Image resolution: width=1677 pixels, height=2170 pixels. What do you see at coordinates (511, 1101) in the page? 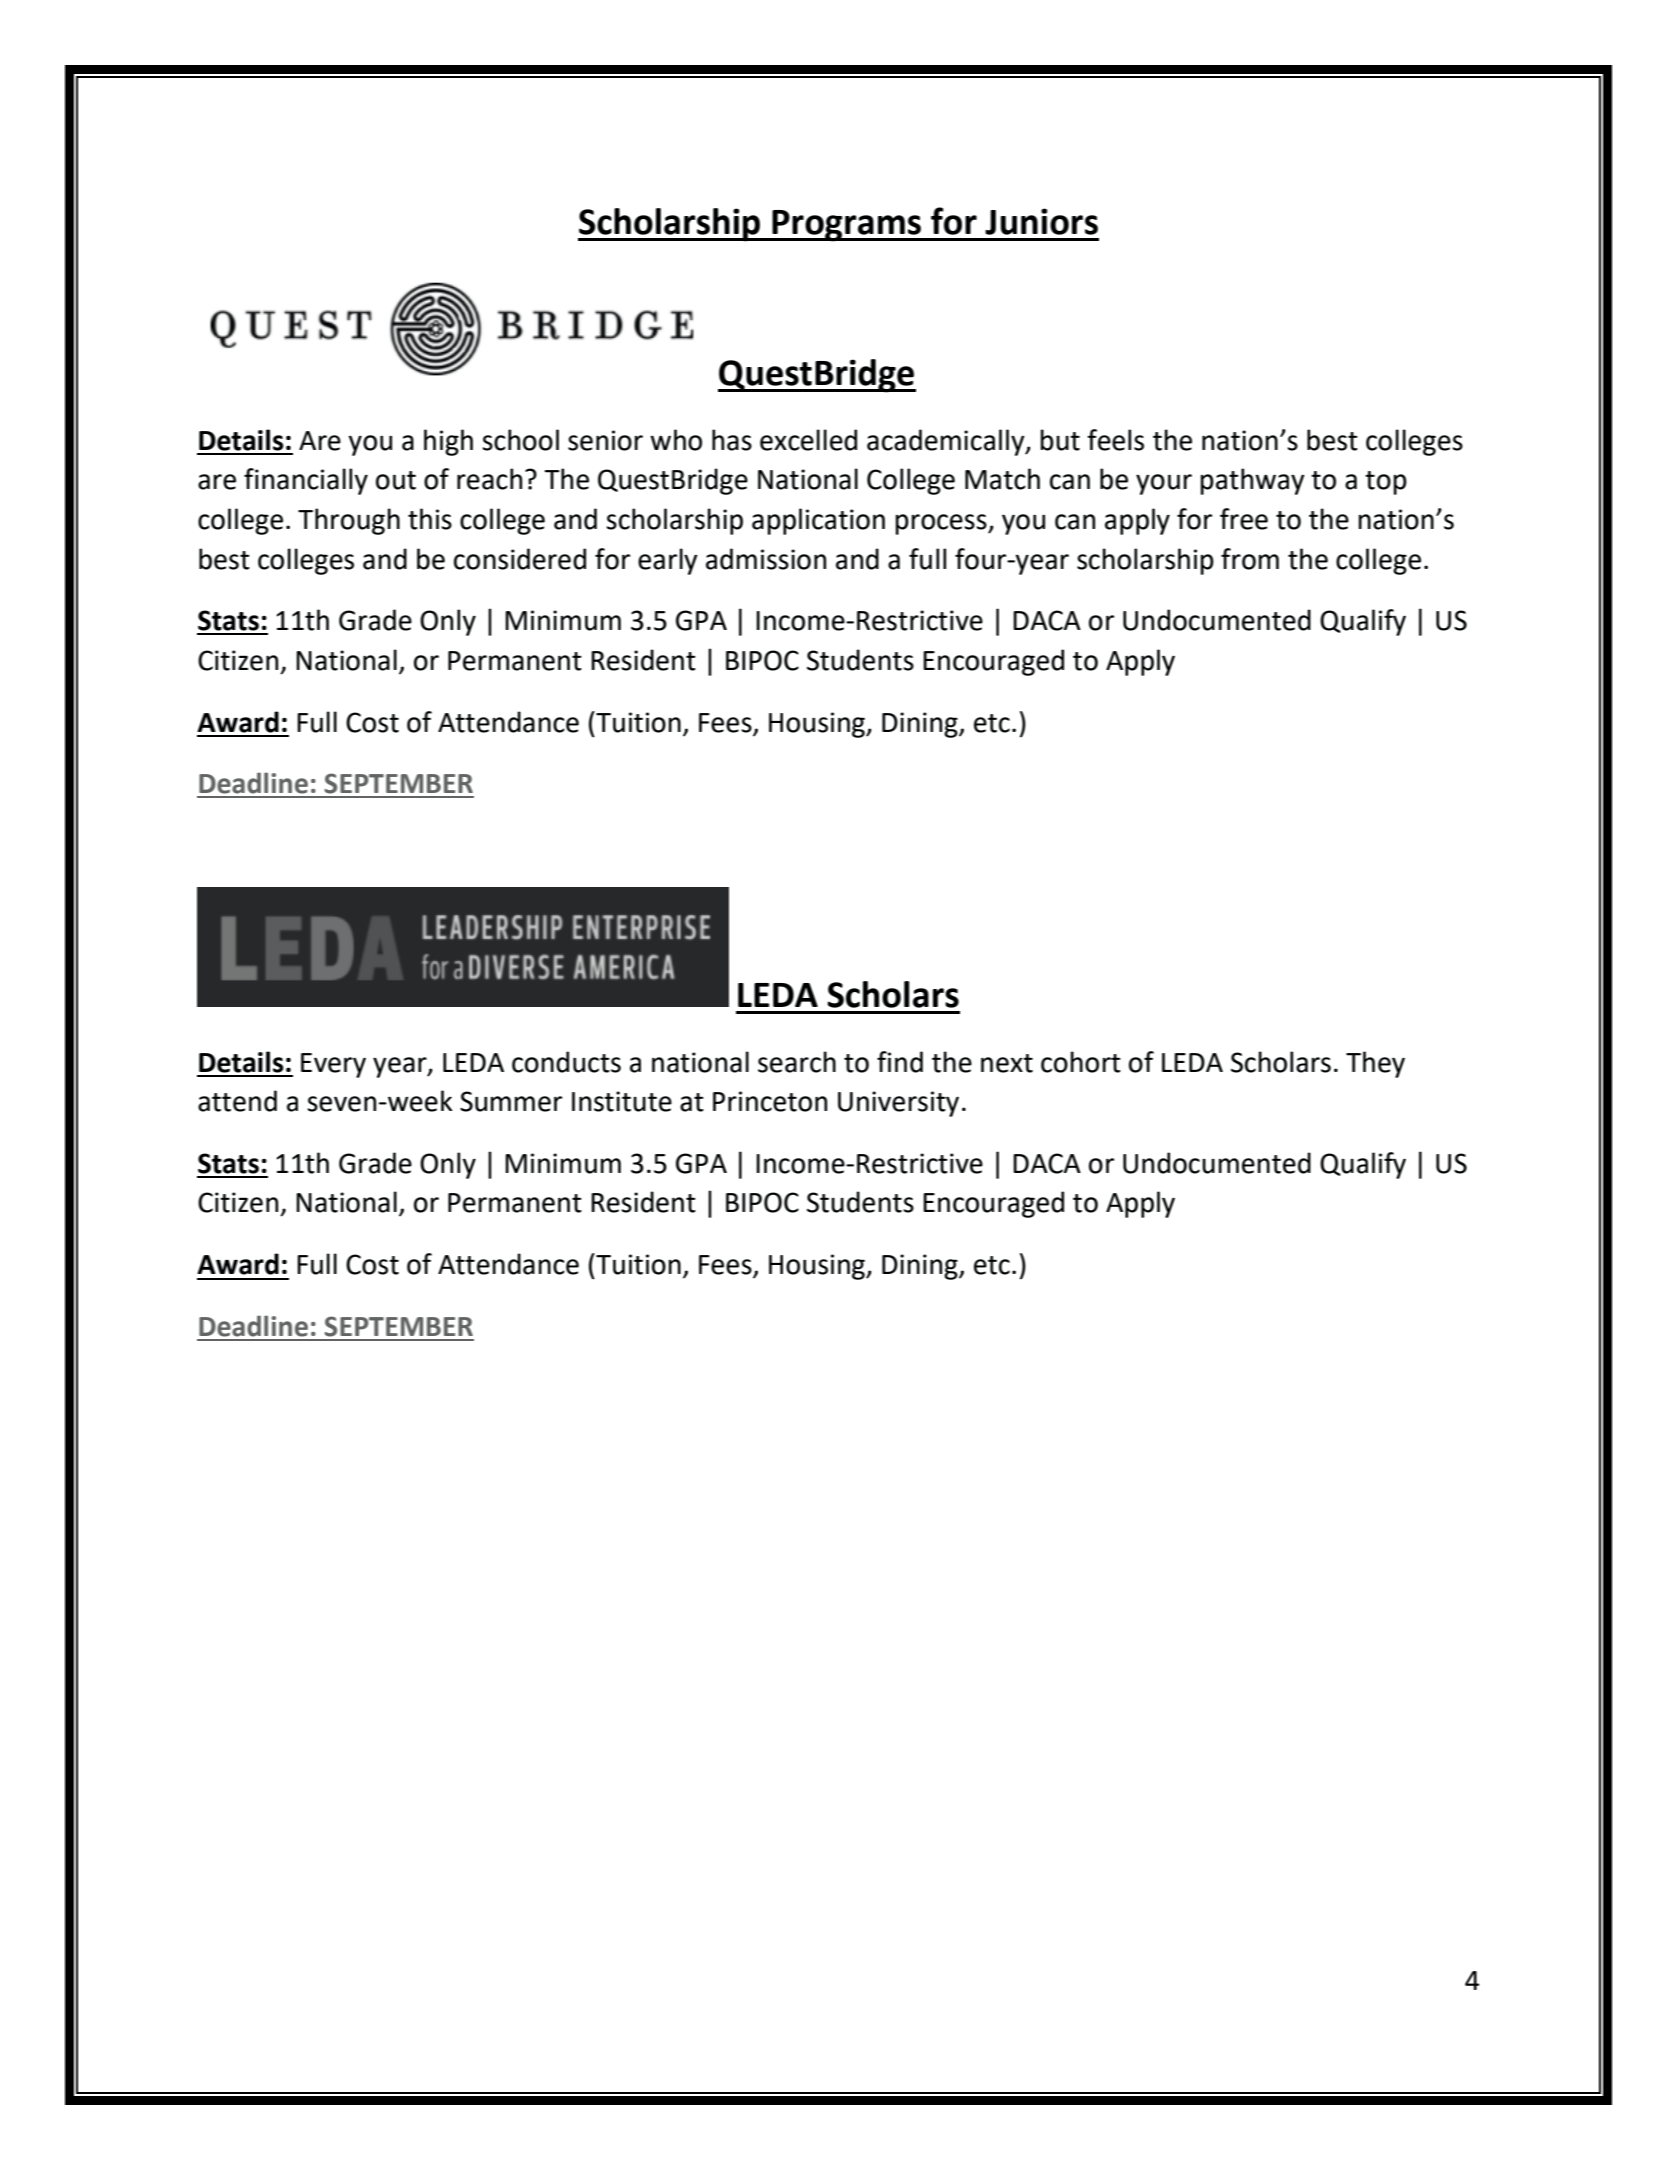
I see `Summer` at bounding box center [511, 1101].
